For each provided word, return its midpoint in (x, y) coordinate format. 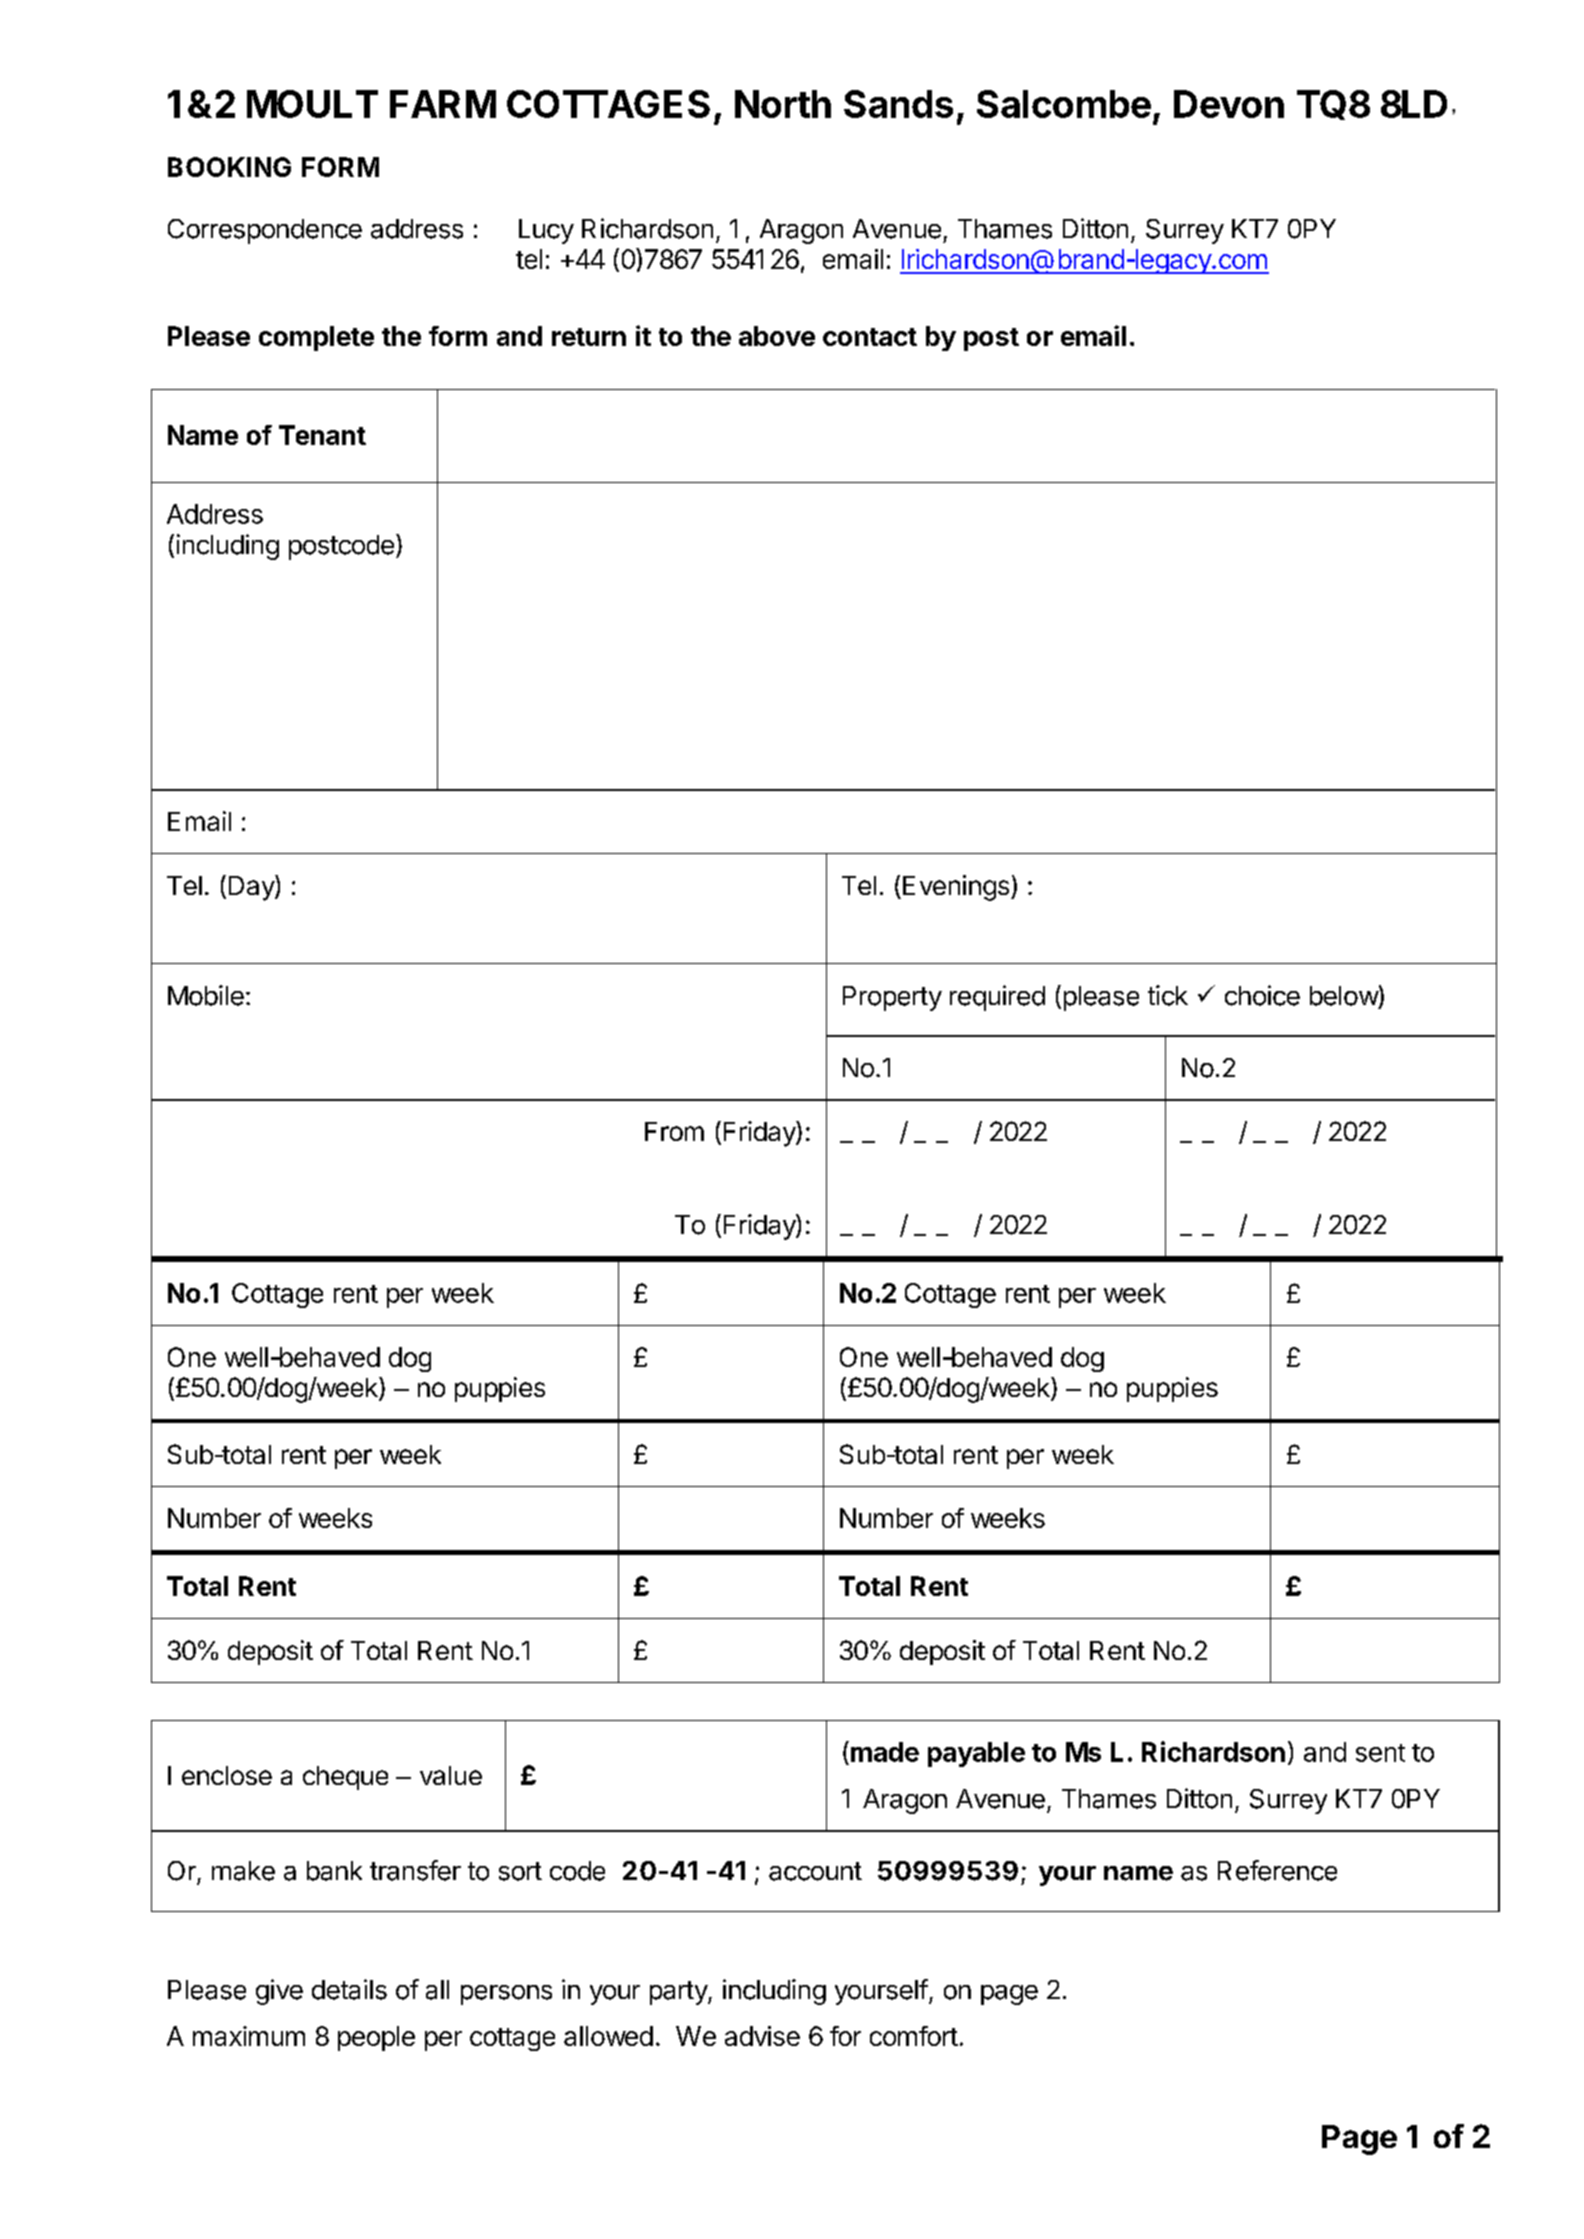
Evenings (956, 888)
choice (1262, 995)
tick (1168, 995)
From (674, 1131)
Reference (1277, 1870)
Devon (1229, 104)
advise (762, 2036)
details (349, 1989)
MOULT (312, 104)
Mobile (206, 995)
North (783, 104)
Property (892, 998)
